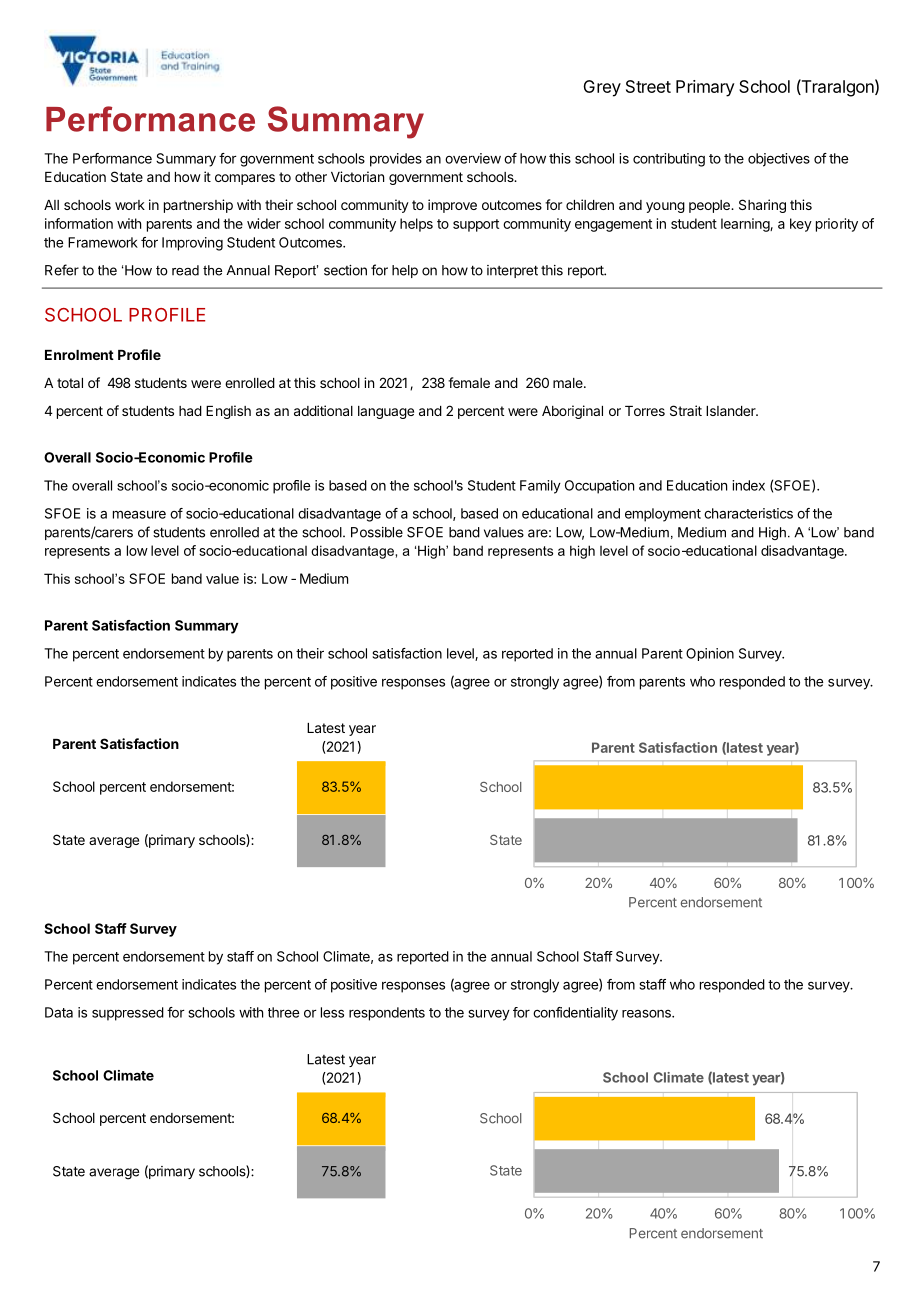  I want to click on respondents, so click(387, 1014).
